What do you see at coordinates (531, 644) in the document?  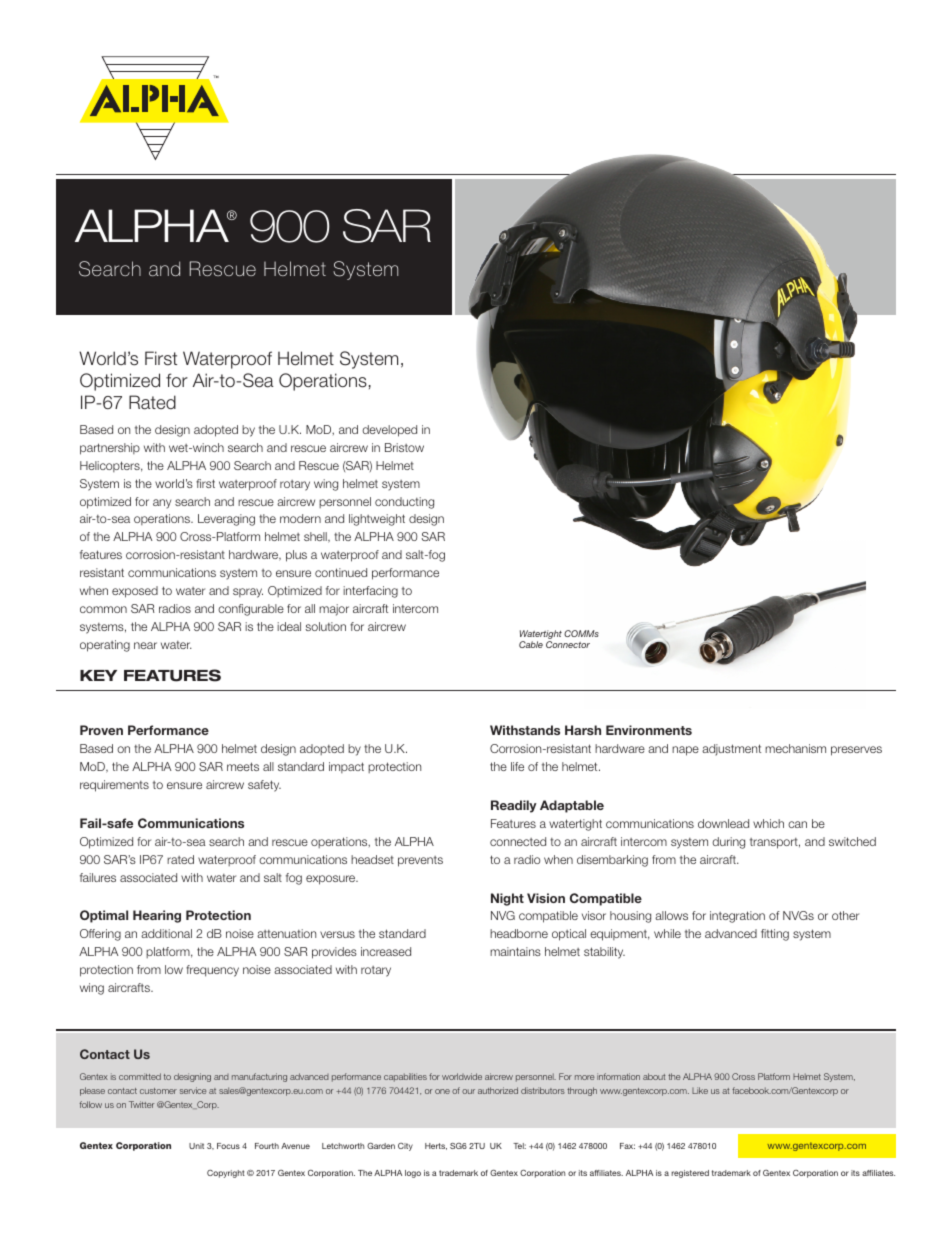 I see `Cable` at bounding box center [531, 644].
